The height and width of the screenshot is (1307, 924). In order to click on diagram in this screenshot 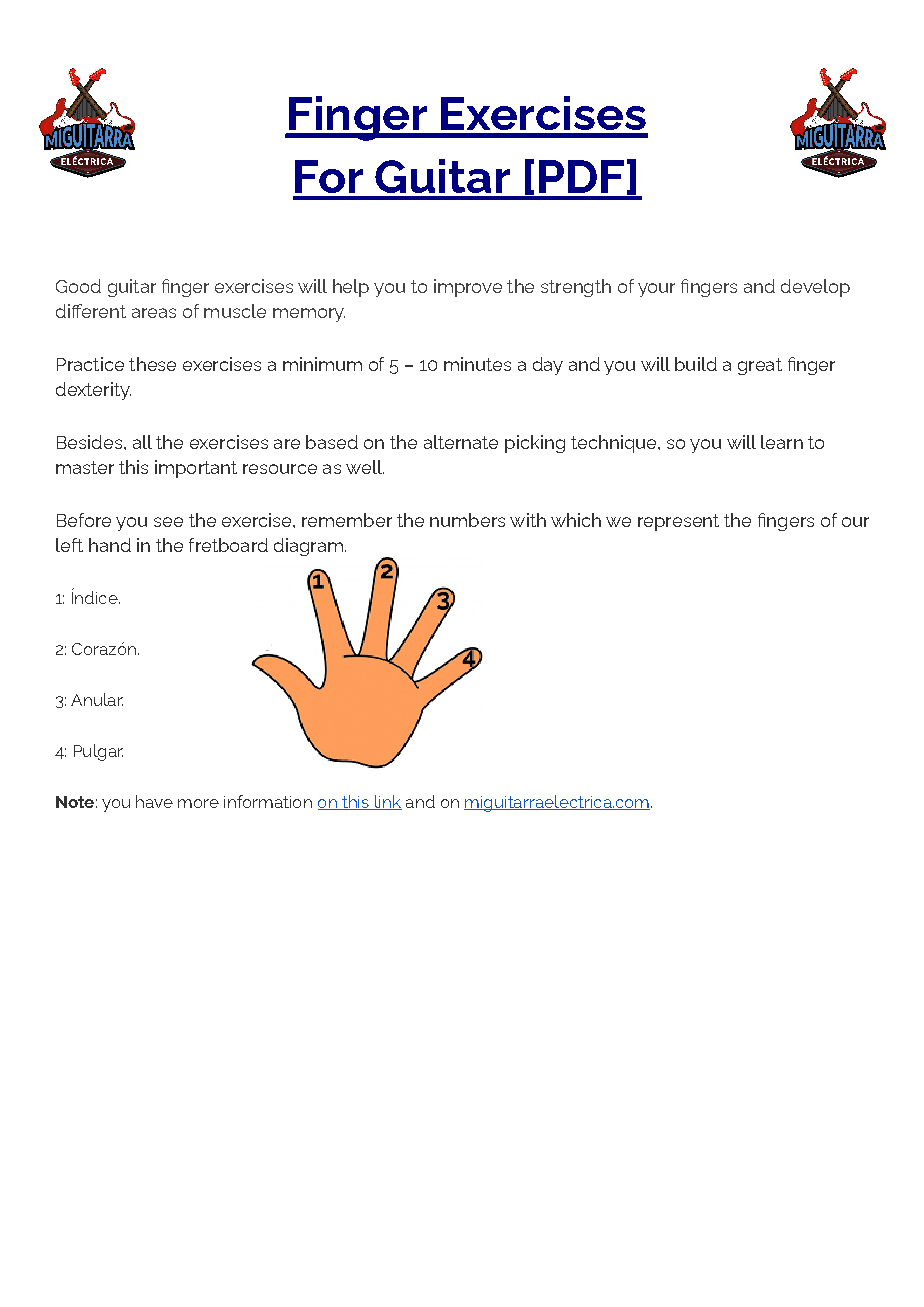, I will do `click(308, 547)`.
